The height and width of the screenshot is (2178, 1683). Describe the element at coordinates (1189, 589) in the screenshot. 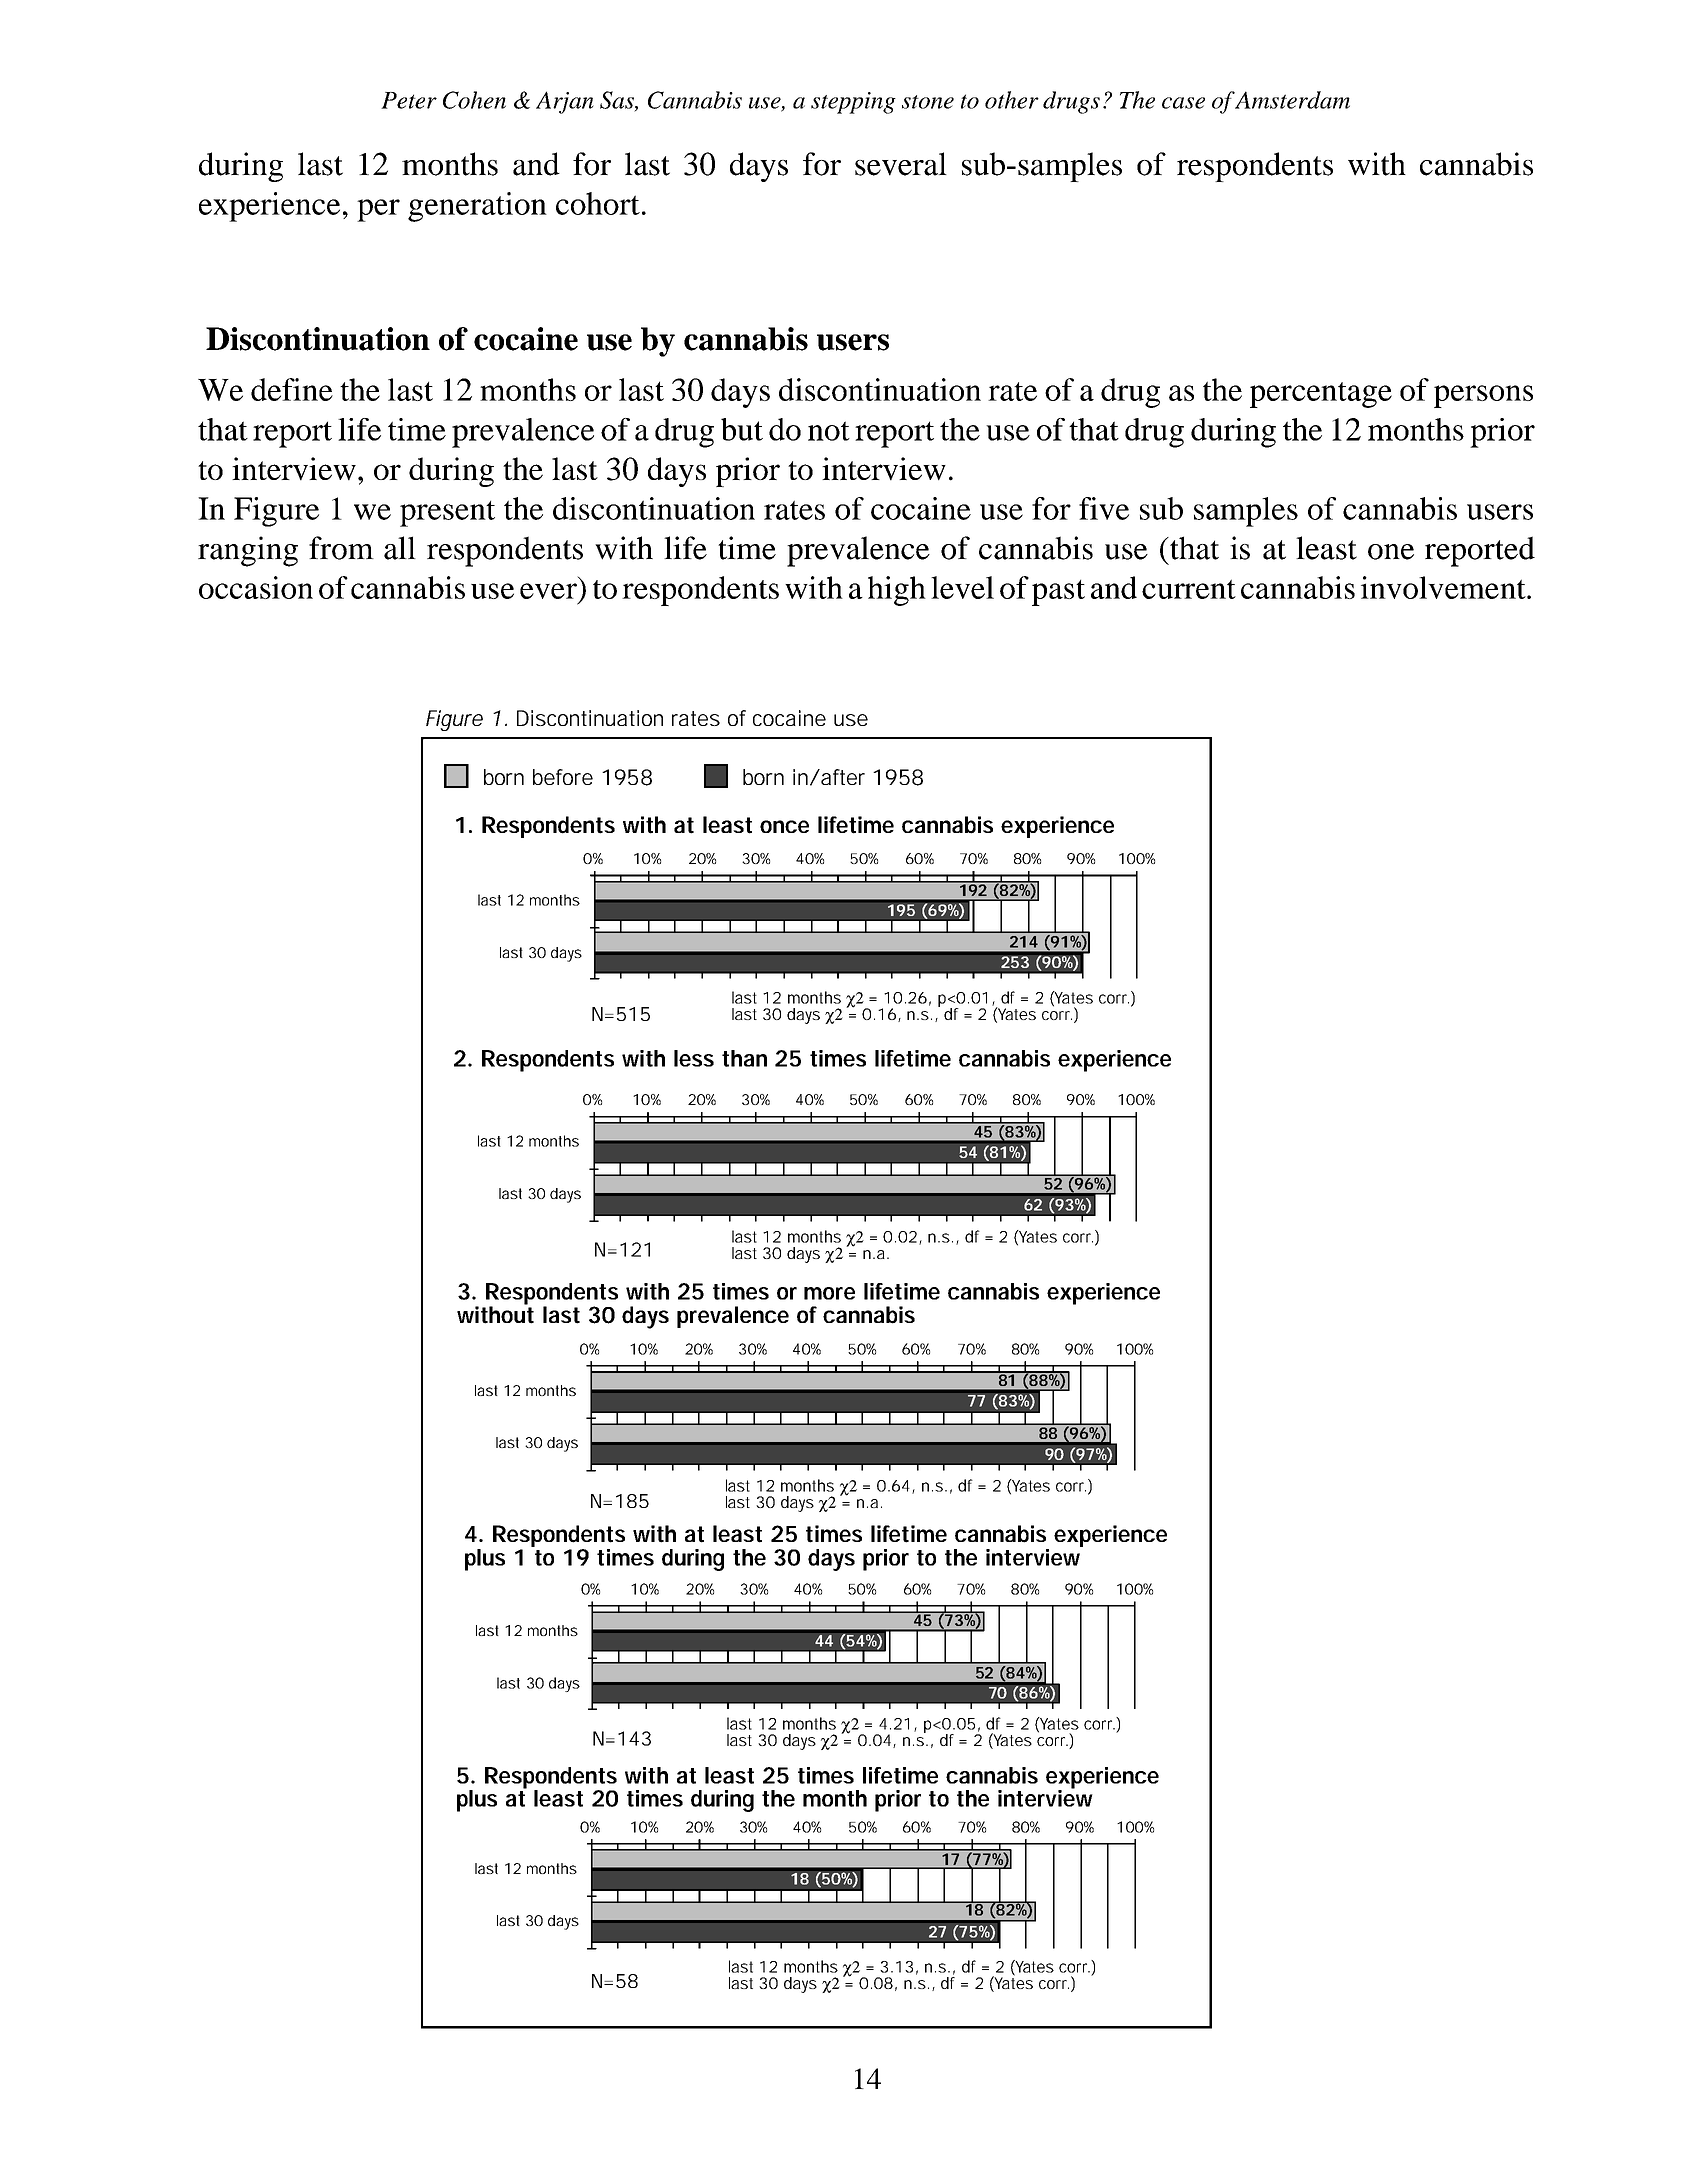

I see `current` at that location.
